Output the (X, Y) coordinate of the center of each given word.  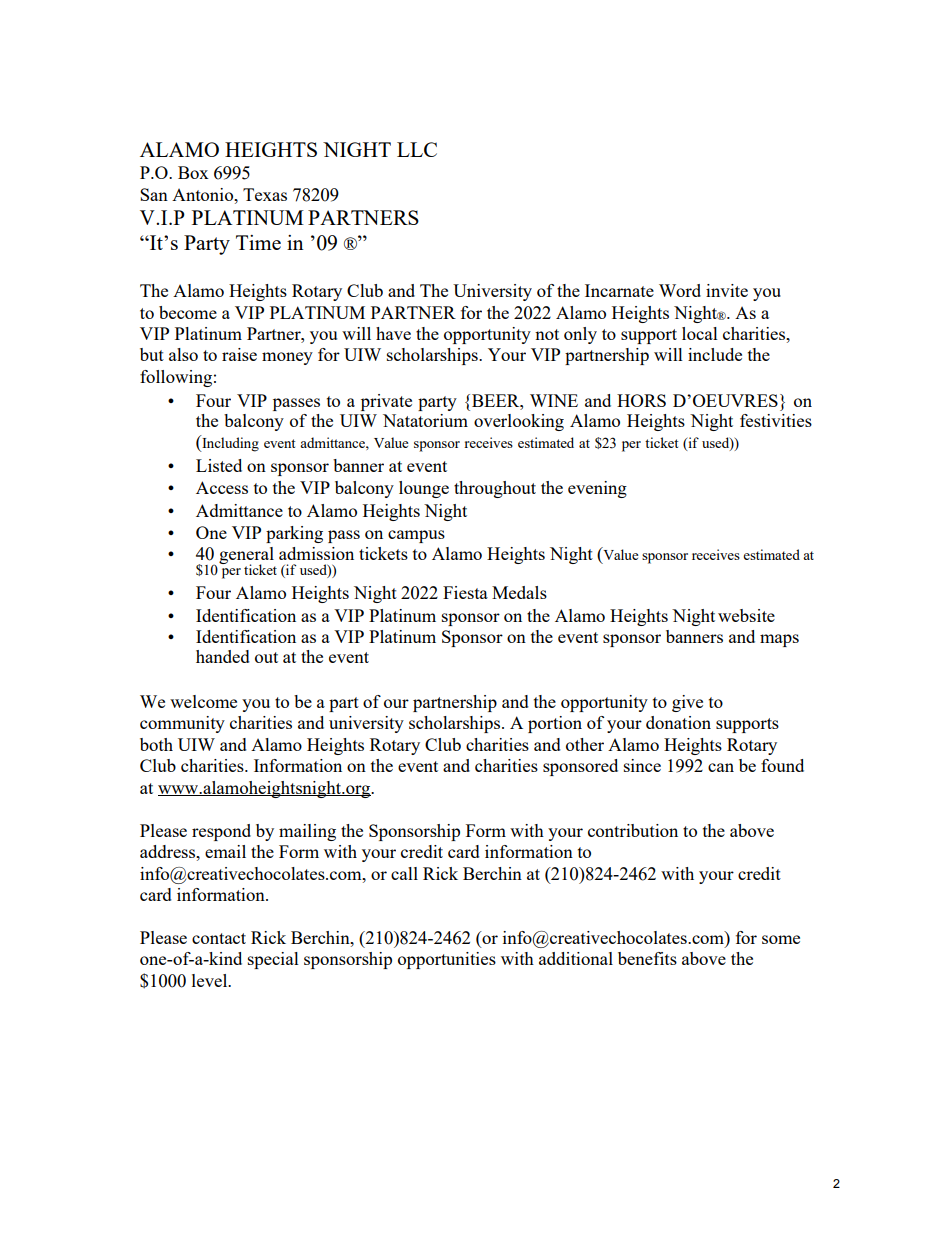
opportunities (447, 960)
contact (219, 938)
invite (727, 290)
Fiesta (465, 592)
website (746, 615)
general (247, 557)
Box (193, 172)
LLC (417, 149)
